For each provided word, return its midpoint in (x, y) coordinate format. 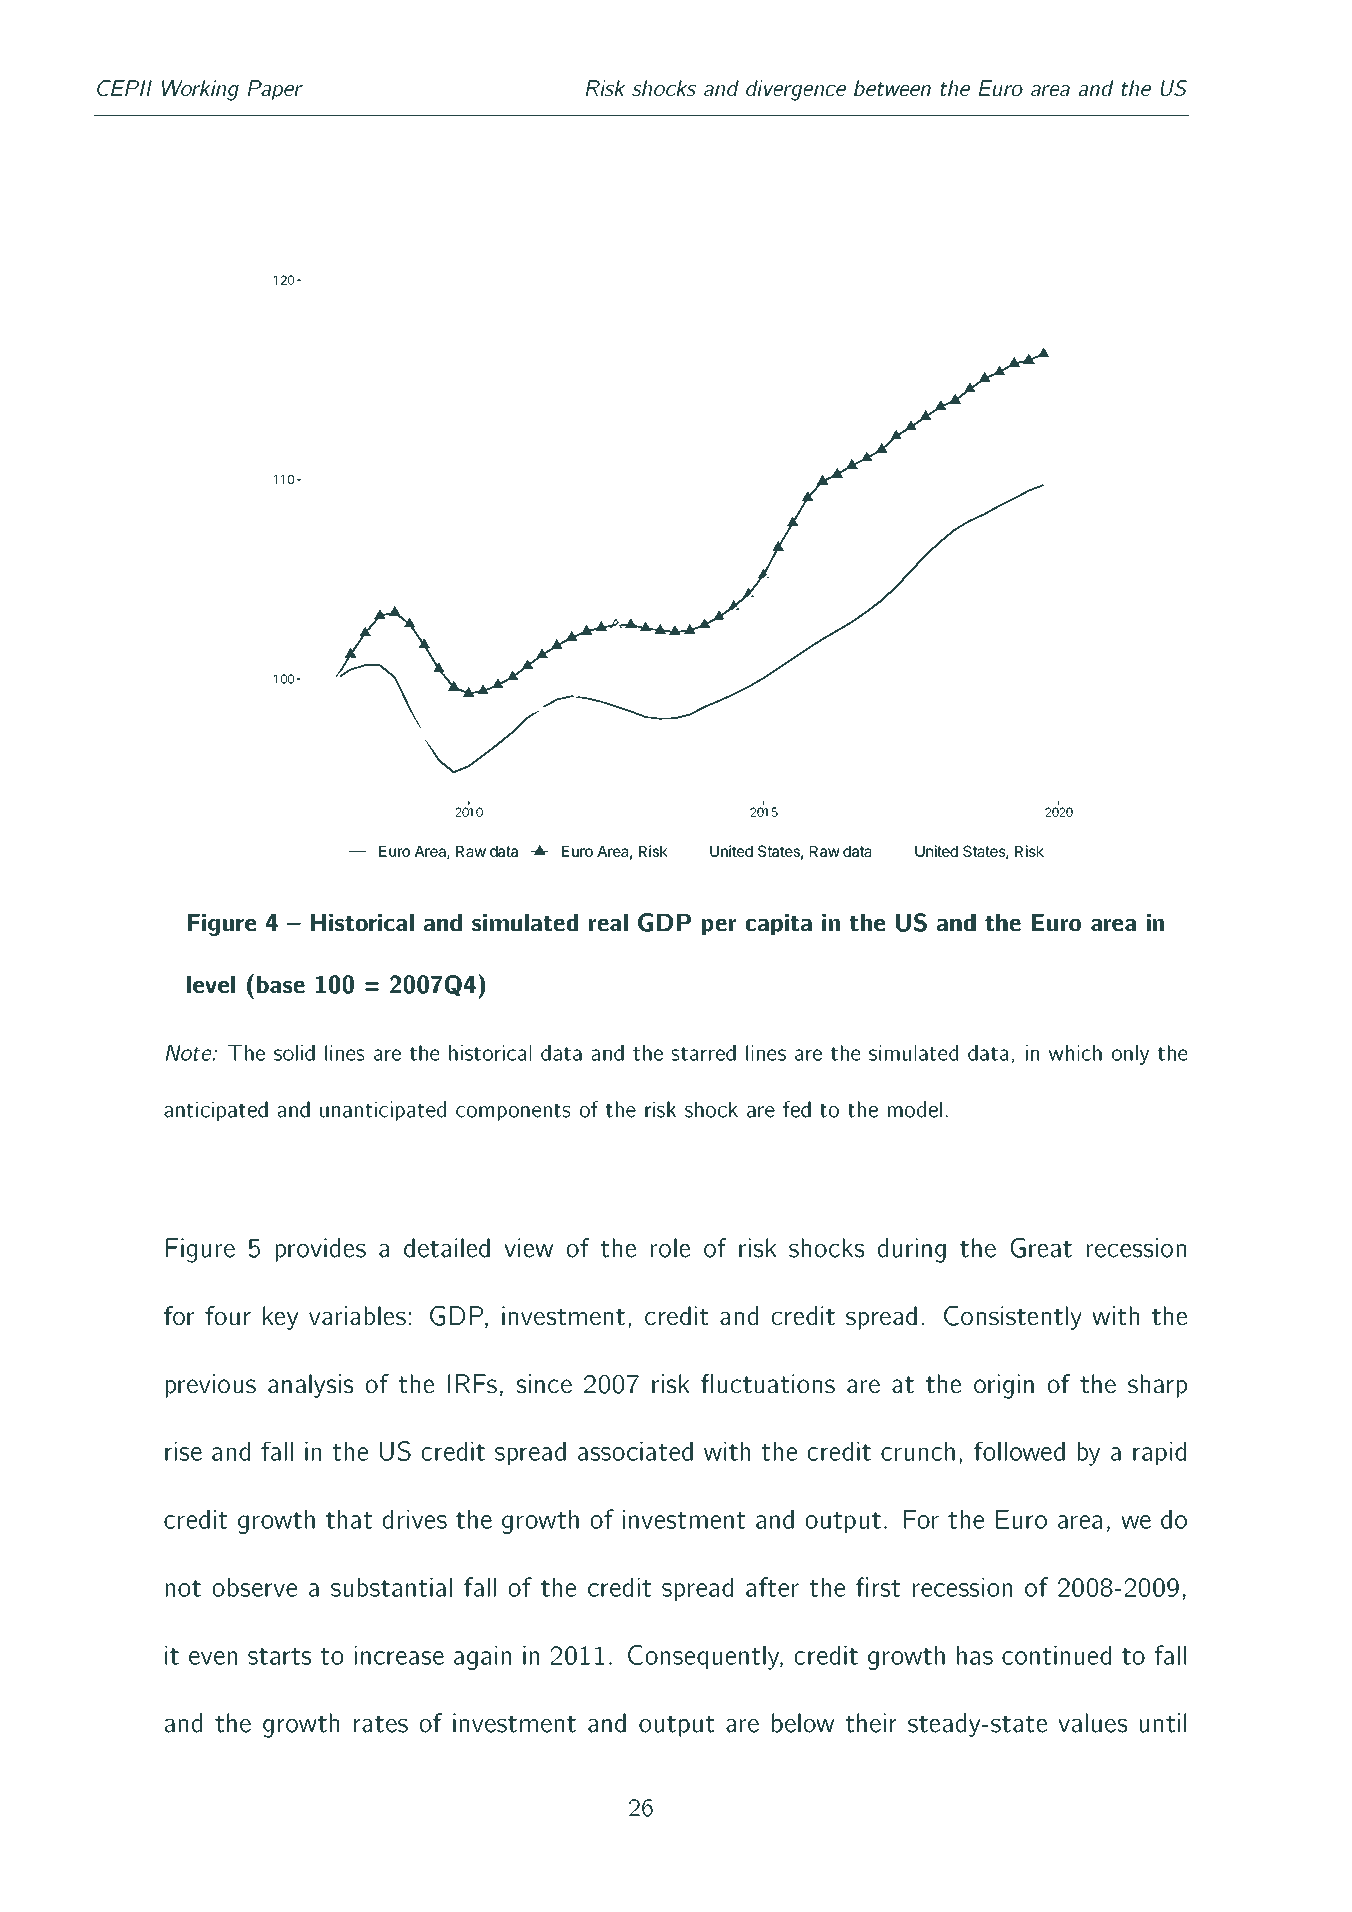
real (608, 922)
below (803, 1723)
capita (779, 924)
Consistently (1013, 1318)
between (892, 88)
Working (200, 90)
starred (704, 1053)
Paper (275, 90)
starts (279, 1656)
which (1075, 1053)
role (670, 1248)
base (281, 984)
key (280, 1318)
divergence (796, 90)
